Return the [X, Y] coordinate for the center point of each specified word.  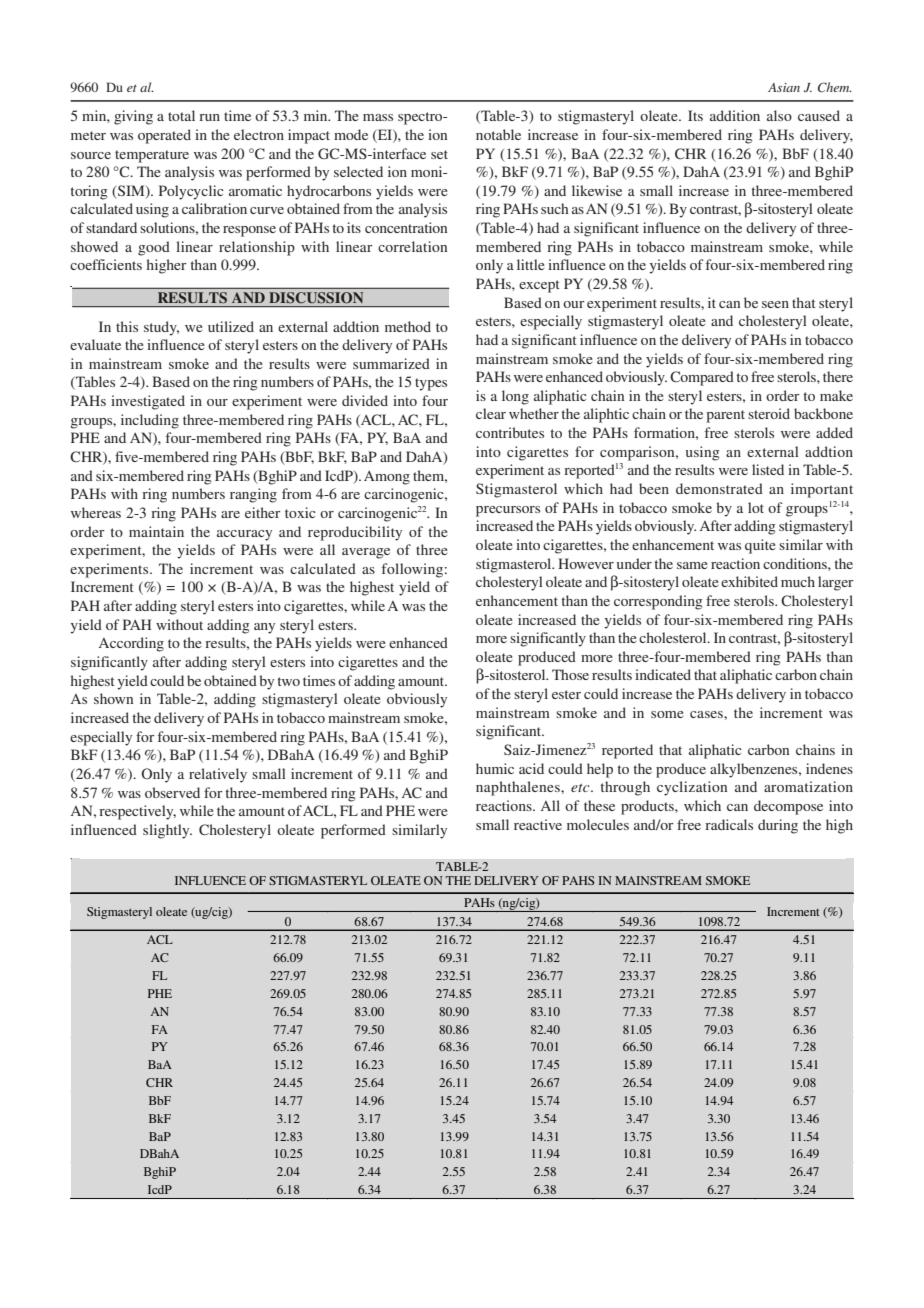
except [539, 286]
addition [735, 115]
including [150, 421]
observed [172, 792]
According [131, 644]
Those [570, 674]
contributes [510, 432]
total [181, 115]
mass [378, 117]
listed [768, 469]
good [154, 248]
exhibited [749, 581]
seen [775, 304]
